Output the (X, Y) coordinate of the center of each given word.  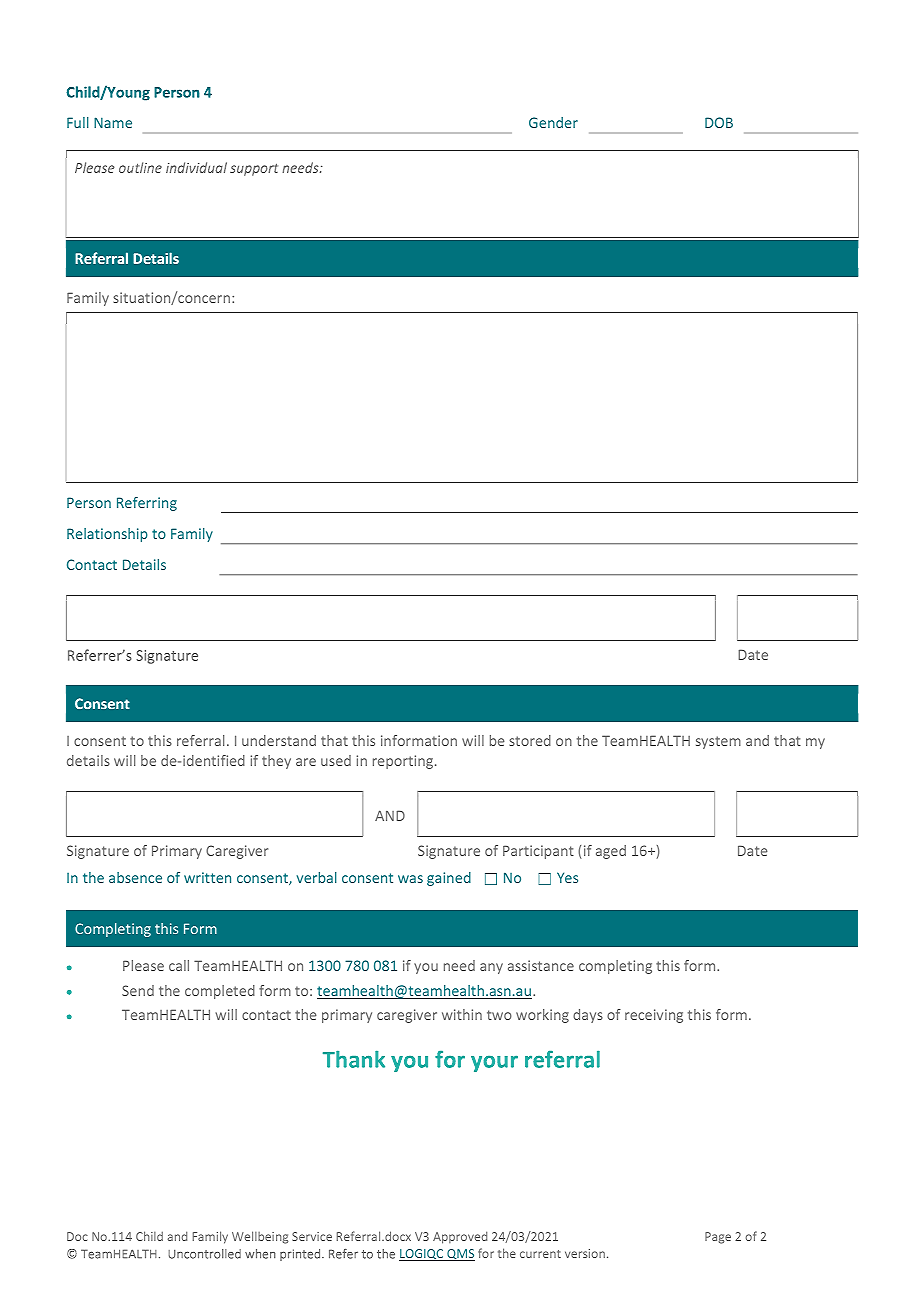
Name (113, 122)
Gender (553, 122)
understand (279, 740)
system (718, 742)
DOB (719, 122)
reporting (404, 762)
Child (149, 1236)
